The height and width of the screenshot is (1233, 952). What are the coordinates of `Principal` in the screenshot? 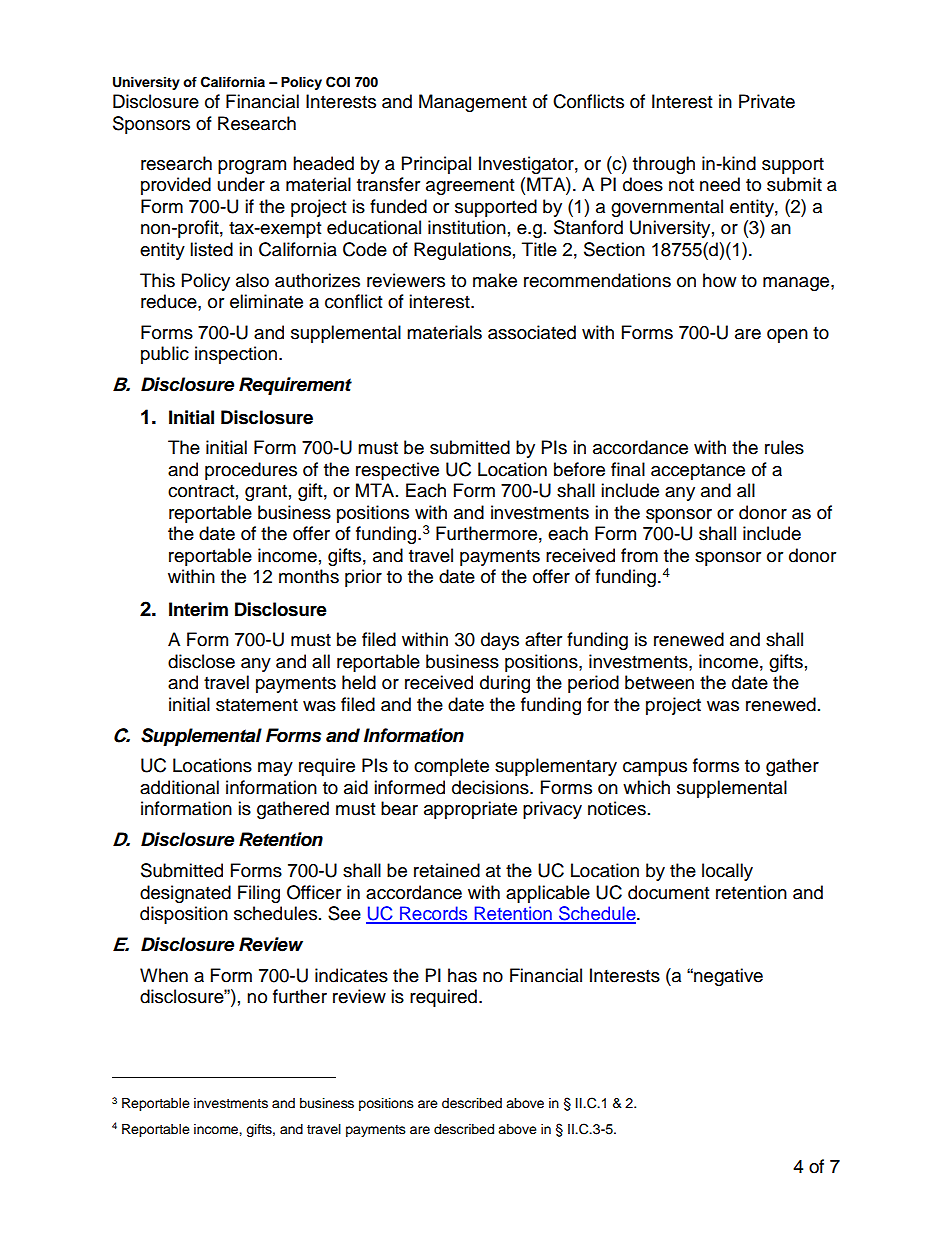 It's located at (436, 165).
